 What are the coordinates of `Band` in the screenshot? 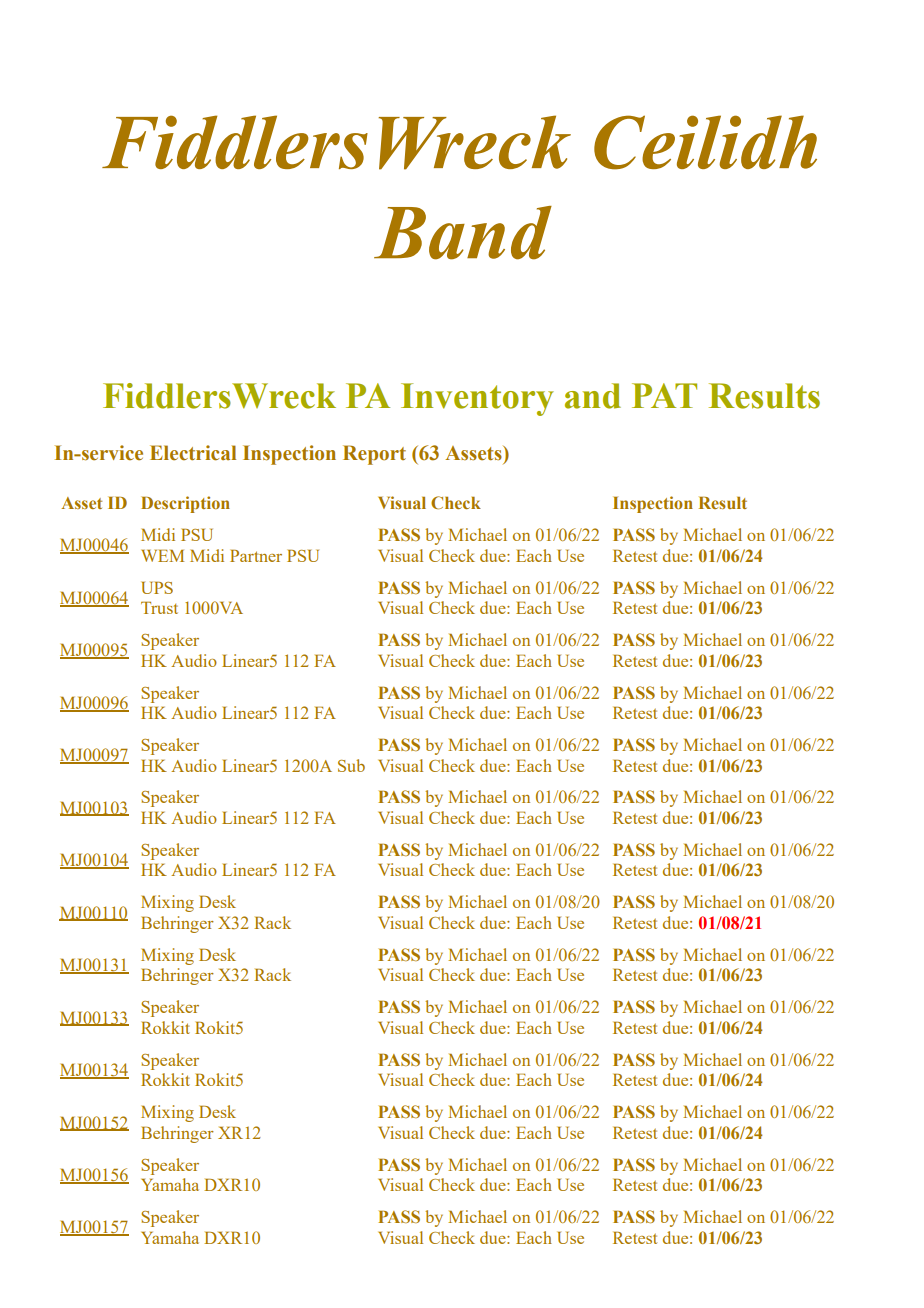 It's located at (463, 233).
